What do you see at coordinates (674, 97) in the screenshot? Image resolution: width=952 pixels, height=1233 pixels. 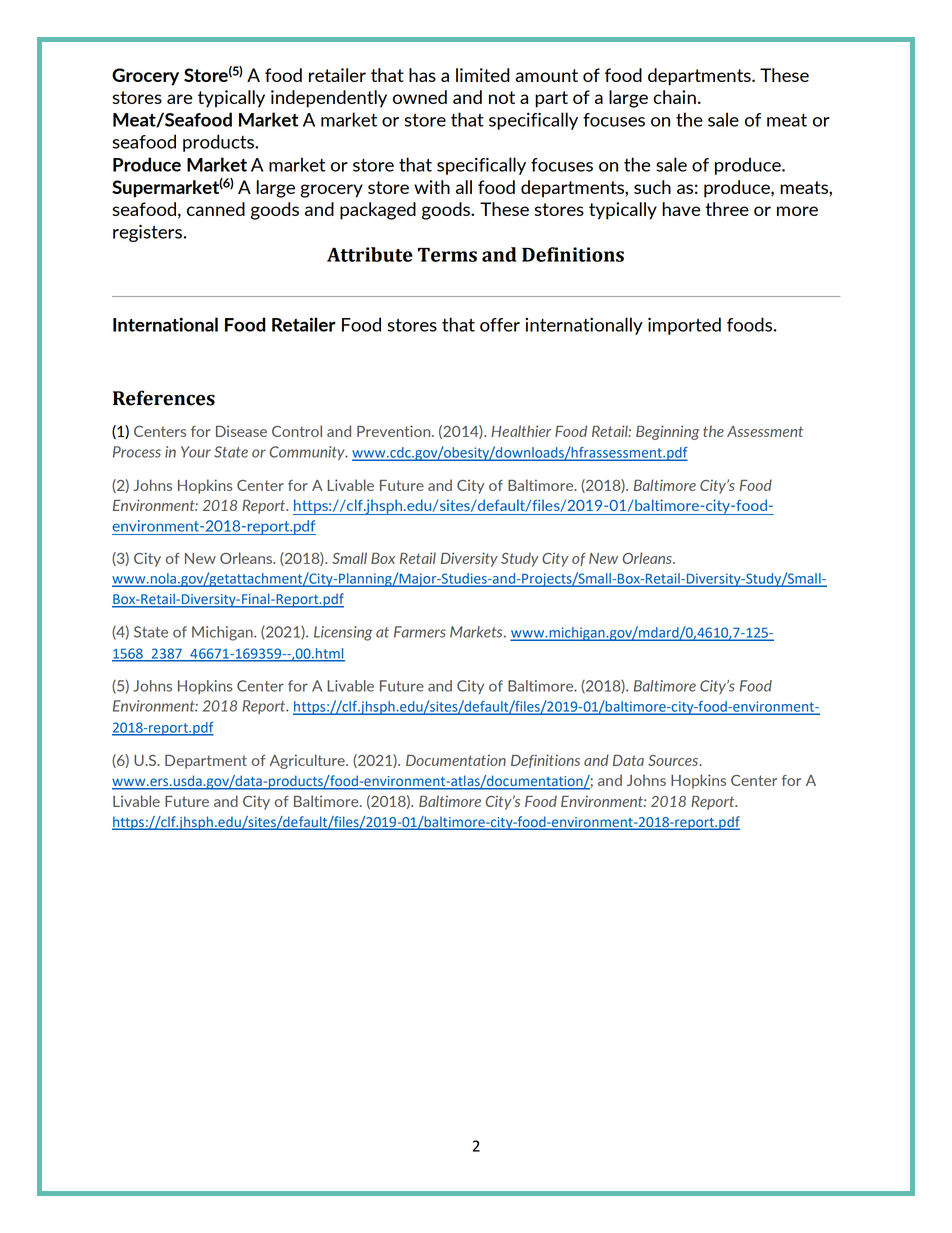 I see `chain` at bounding box center [674, 97].
